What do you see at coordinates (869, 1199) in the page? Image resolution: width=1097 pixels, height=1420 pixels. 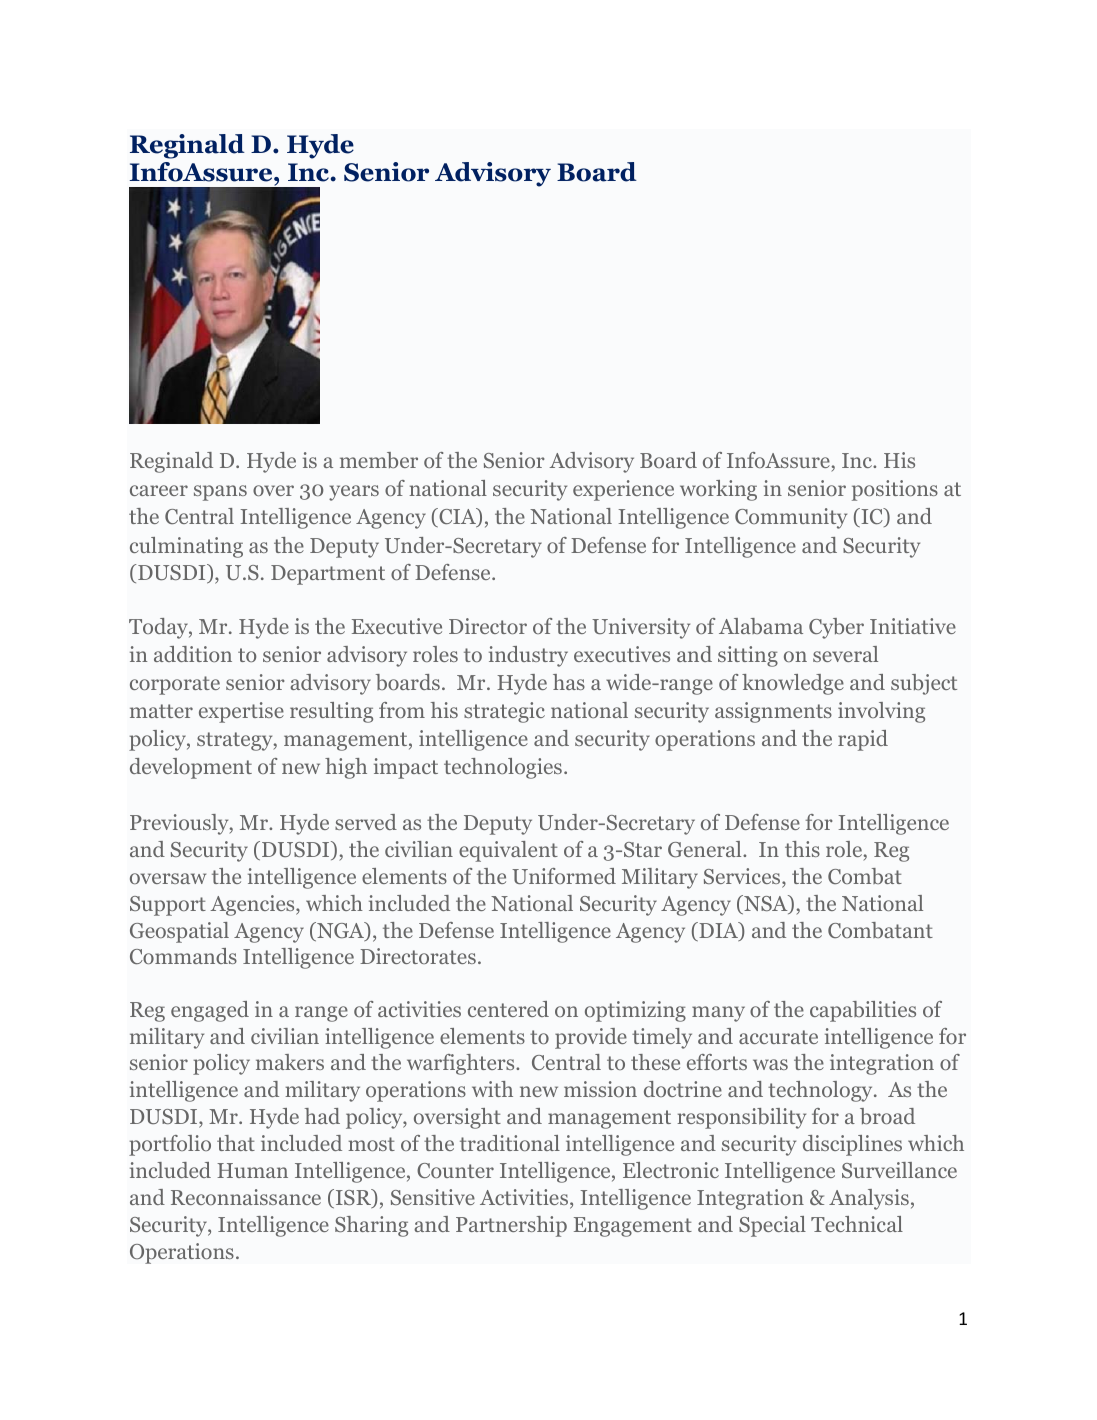 I see `Analysis` at bounding box center [869, 1199].
